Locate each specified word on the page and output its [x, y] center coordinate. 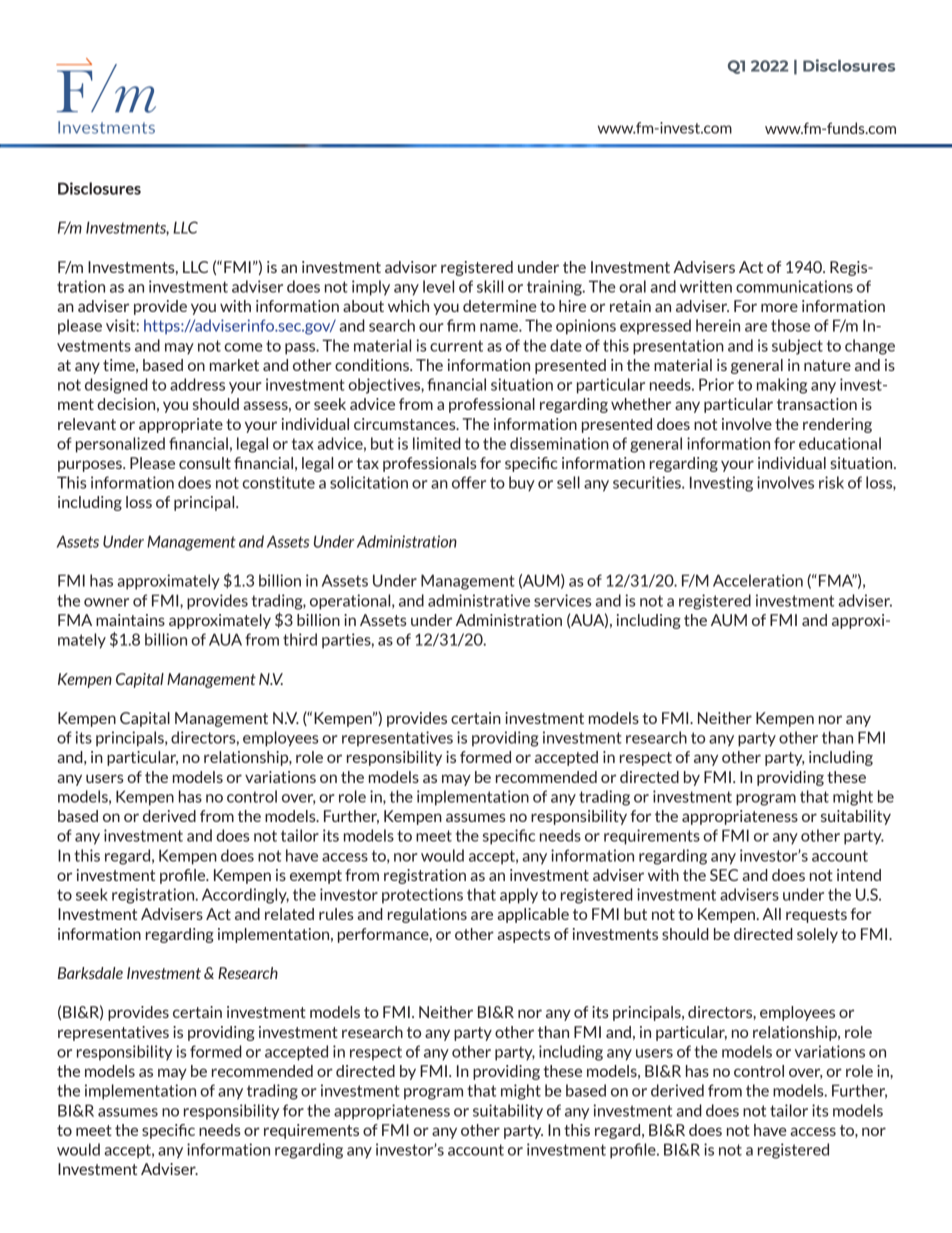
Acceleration [758, 580]
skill [490, 286]
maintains [130, 620]
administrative [479, 600]
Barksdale [90, 973]
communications [794, 286]
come [243, 347]
